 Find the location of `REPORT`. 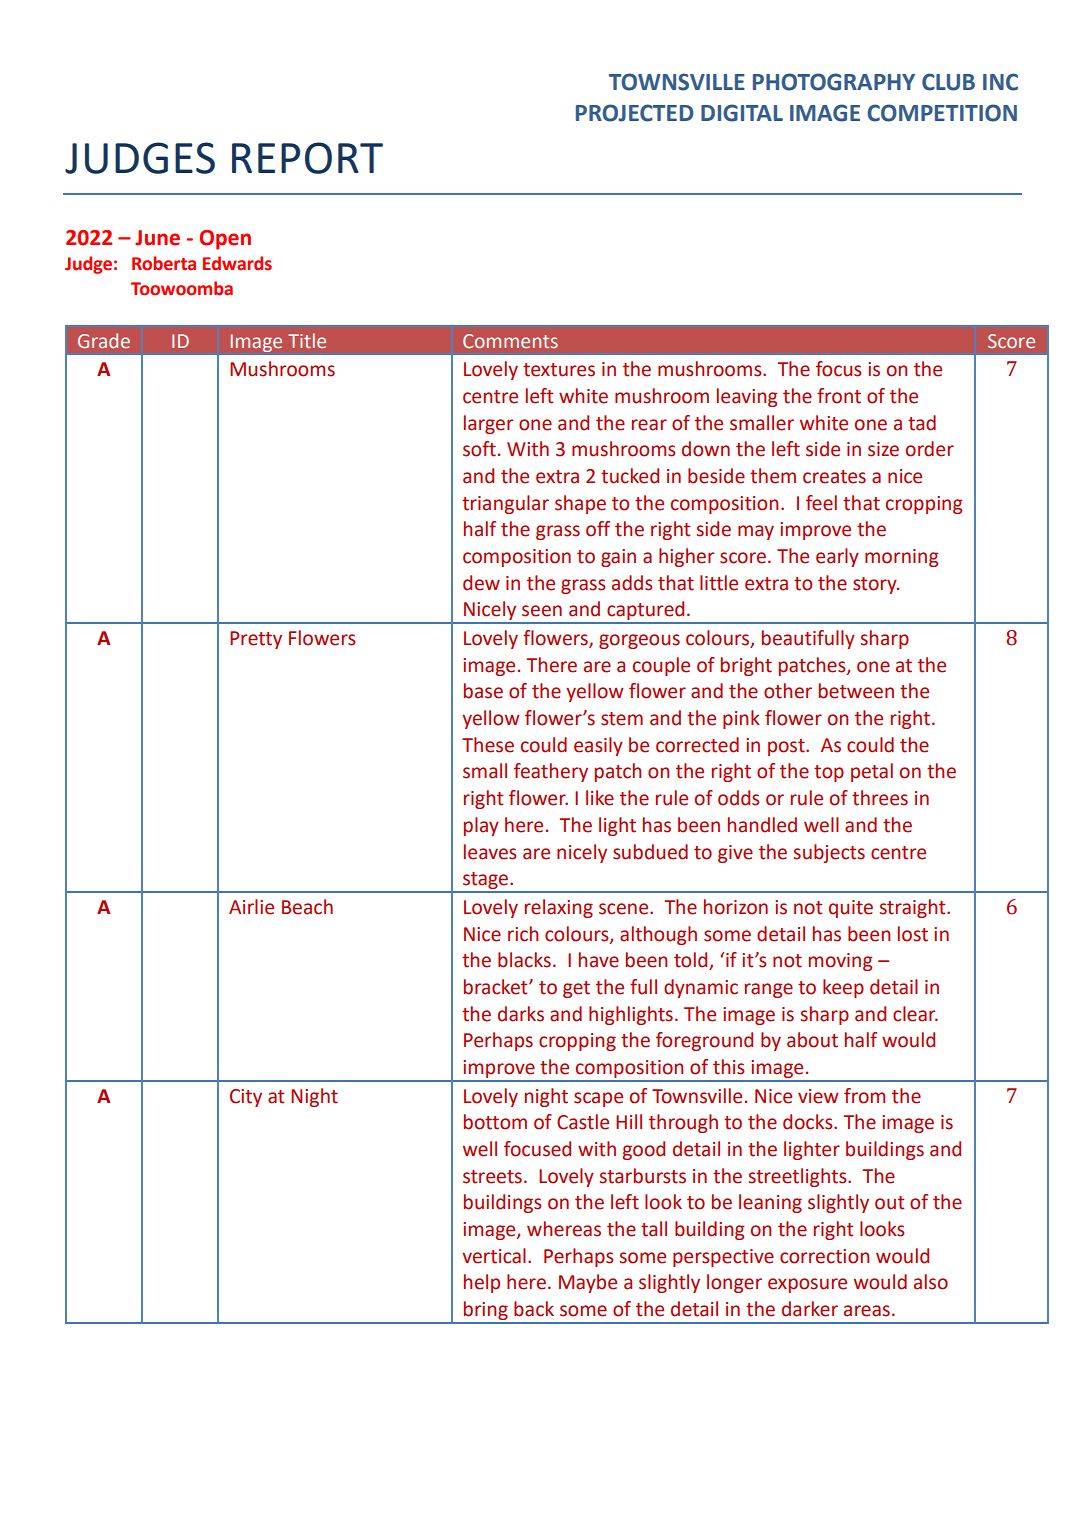

REPORT is located at coordinates (307, 158).
